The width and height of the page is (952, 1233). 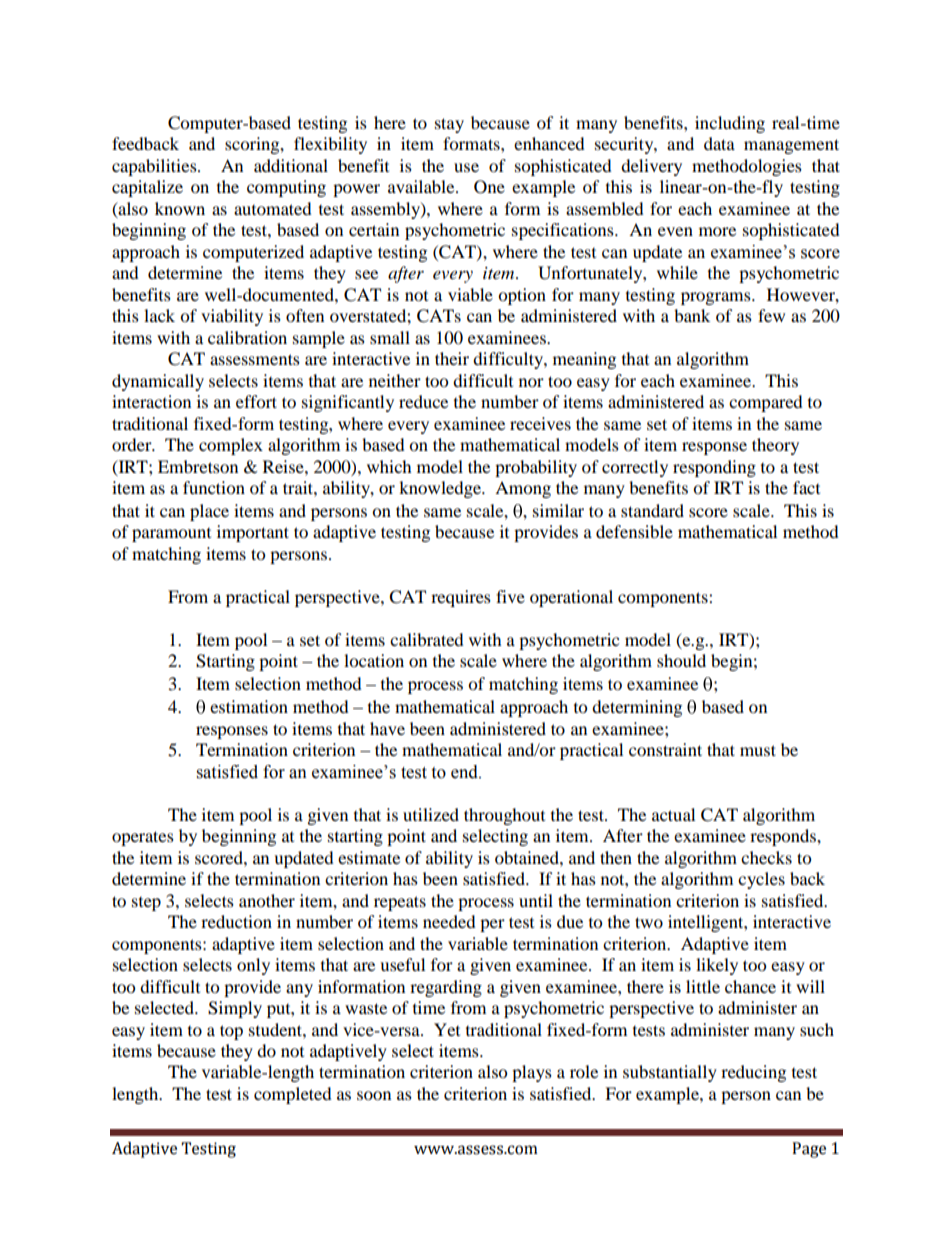 I want to click on operates, so click(x=143, y=838).
